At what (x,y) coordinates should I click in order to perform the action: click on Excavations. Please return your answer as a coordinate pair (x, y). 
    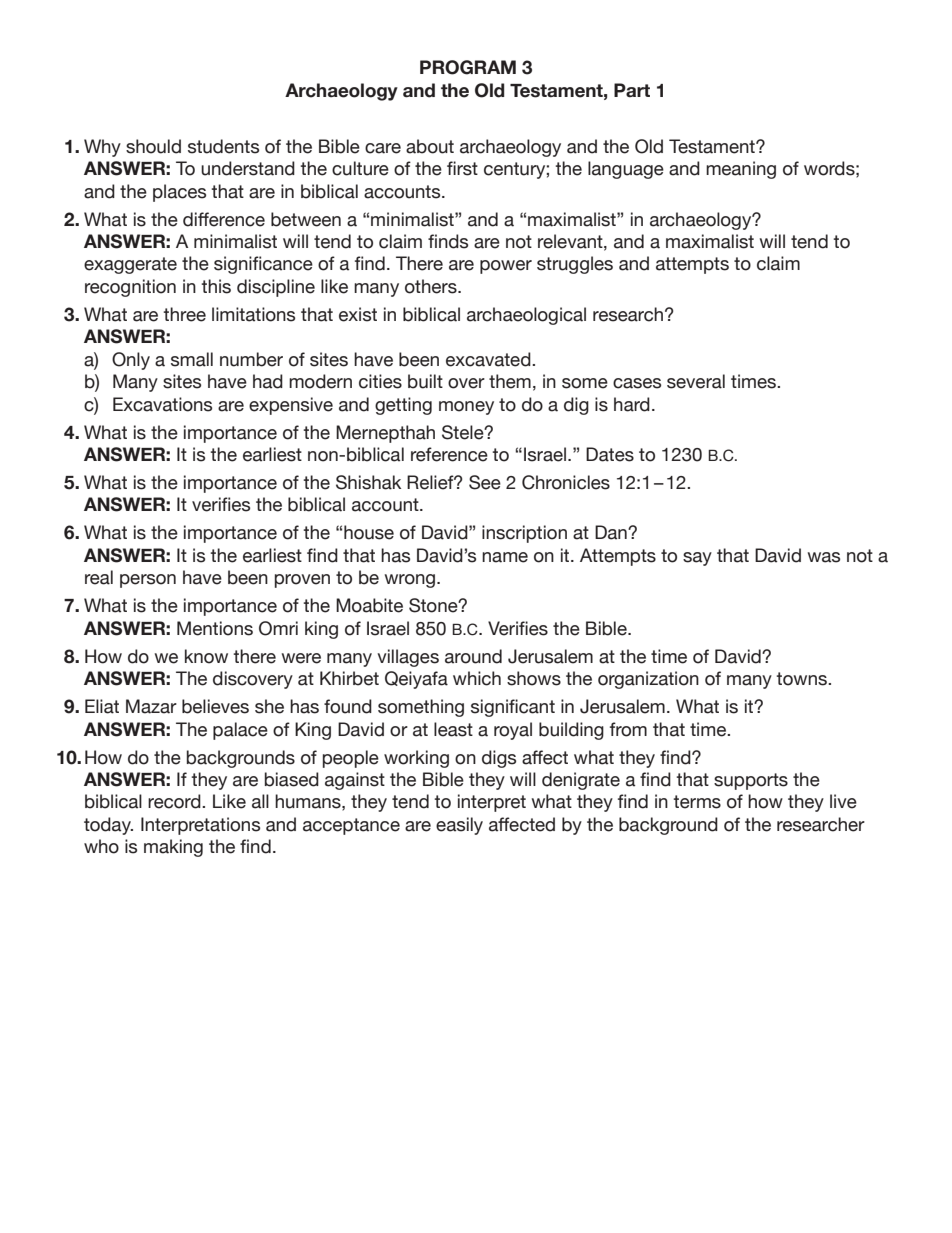
    Looking at the image, I should click on (162, 404).
